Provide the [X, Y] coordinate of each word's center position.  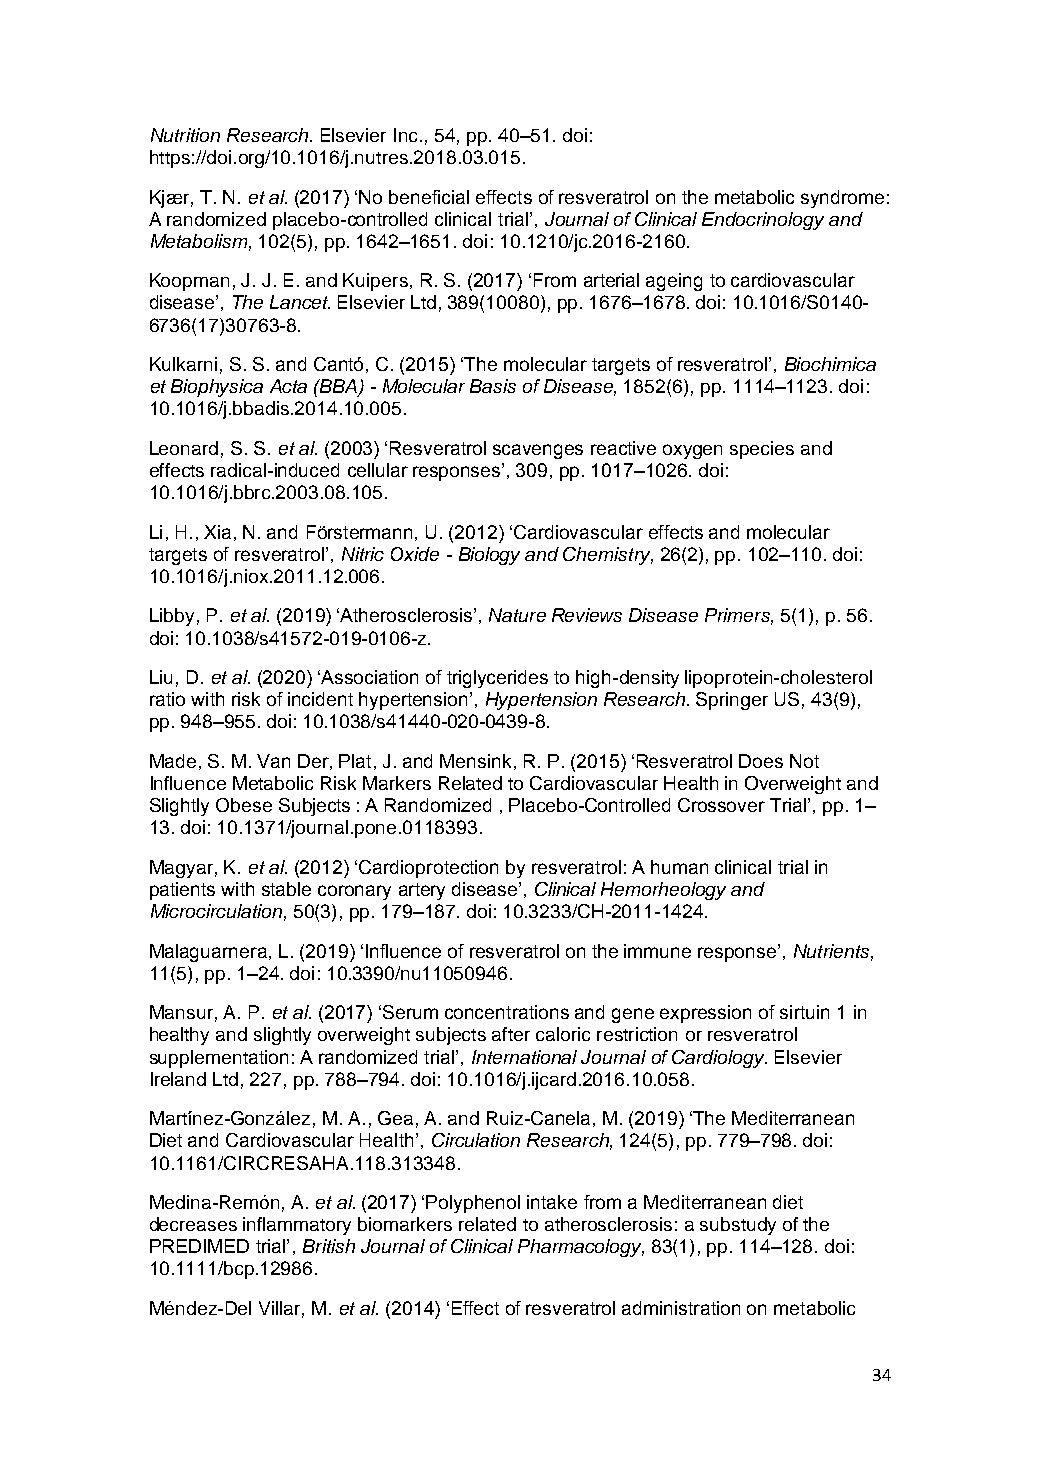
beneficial [429, 197]
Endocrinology [763, 221]
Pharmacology [581, 1248]
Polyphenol [473, 1204]
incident [320, 699]
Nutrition [185, 135]
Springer [732, 701]
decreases [193, 1224]
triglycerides [497, 679]
